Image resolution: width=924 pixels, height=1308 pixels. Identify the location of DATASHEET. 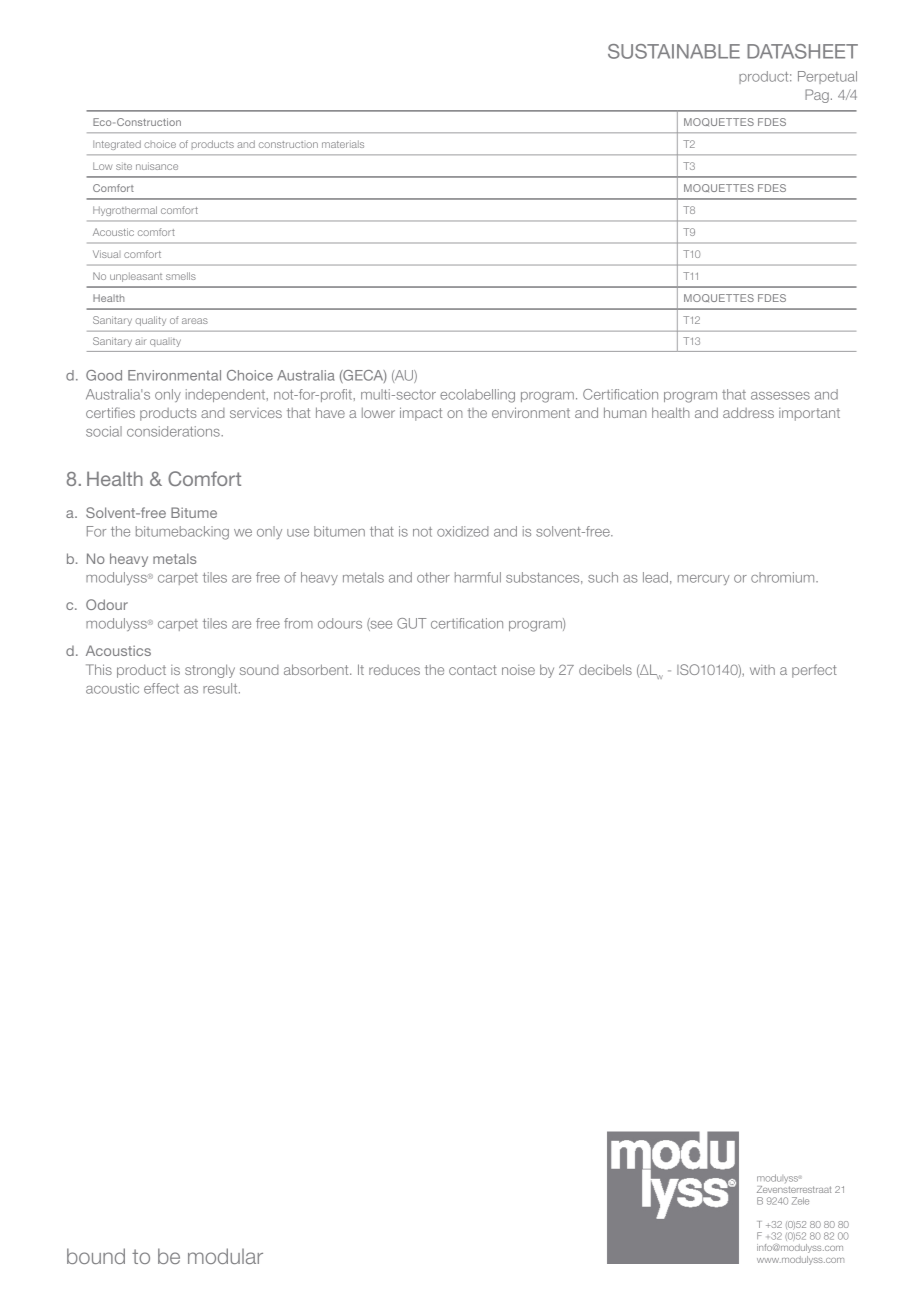
(802, 51).
